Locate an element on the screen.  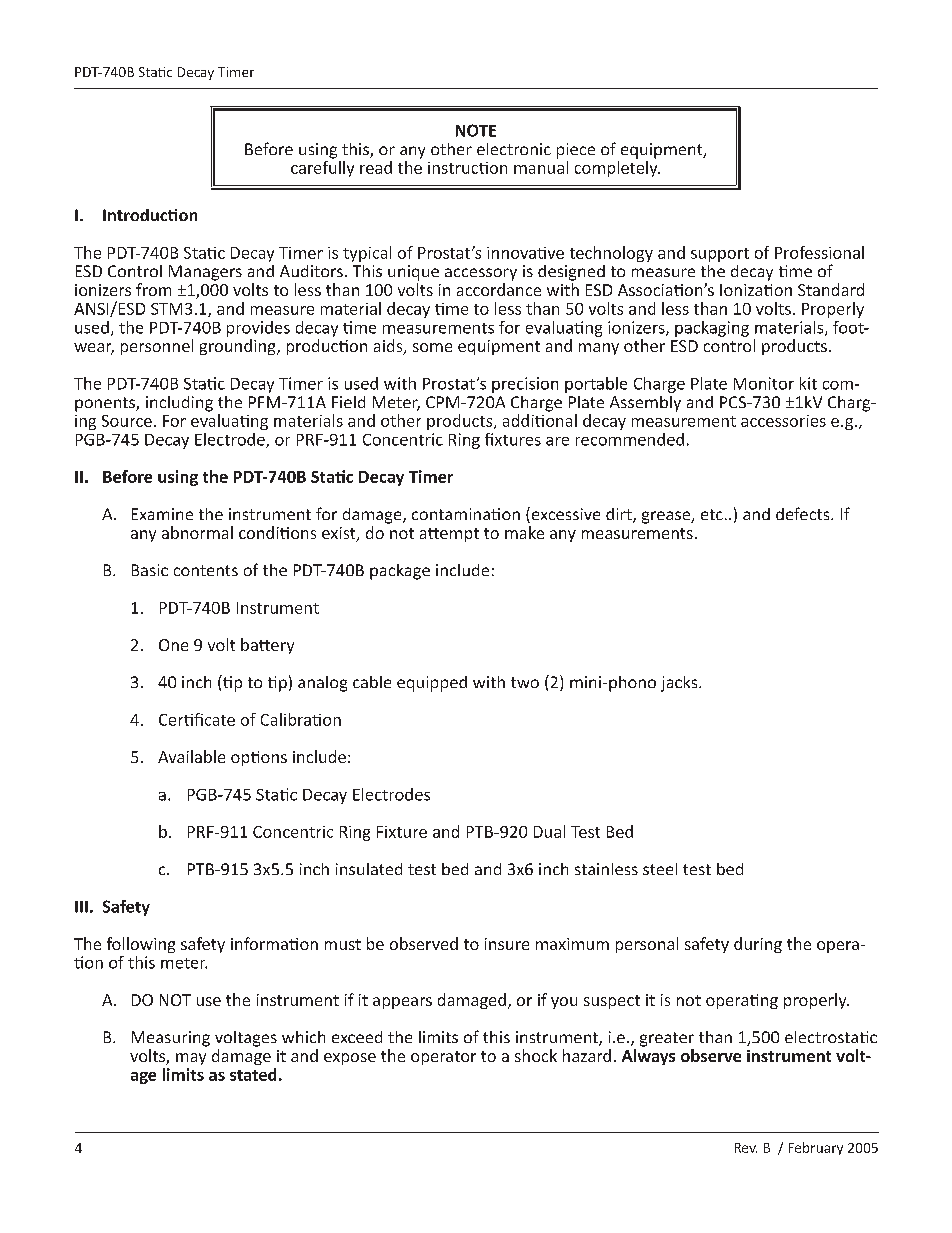
Available is located at coordinates (191, 756).
